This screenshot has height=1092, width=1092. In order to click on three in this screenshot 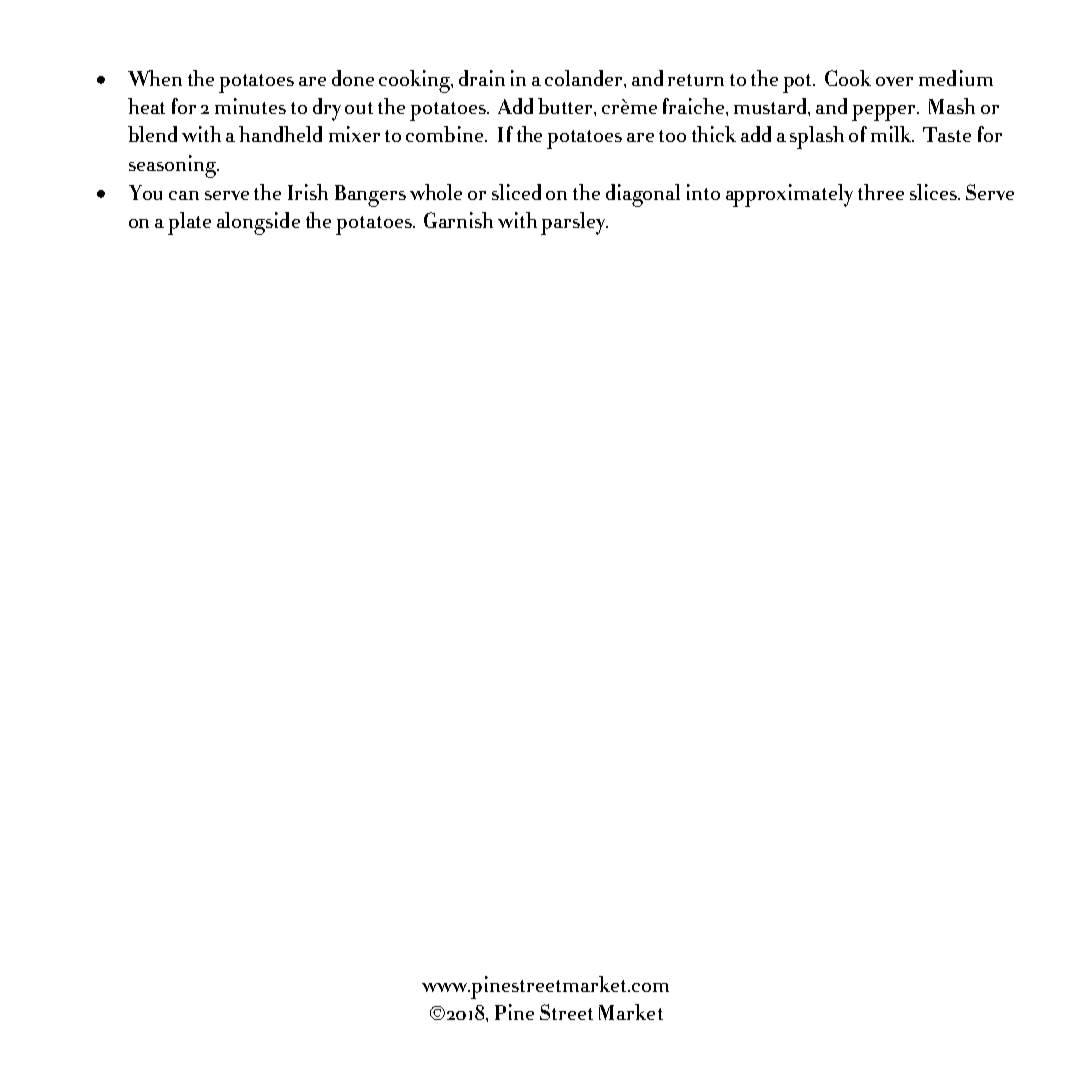, I will do `click(881, 192)`.
